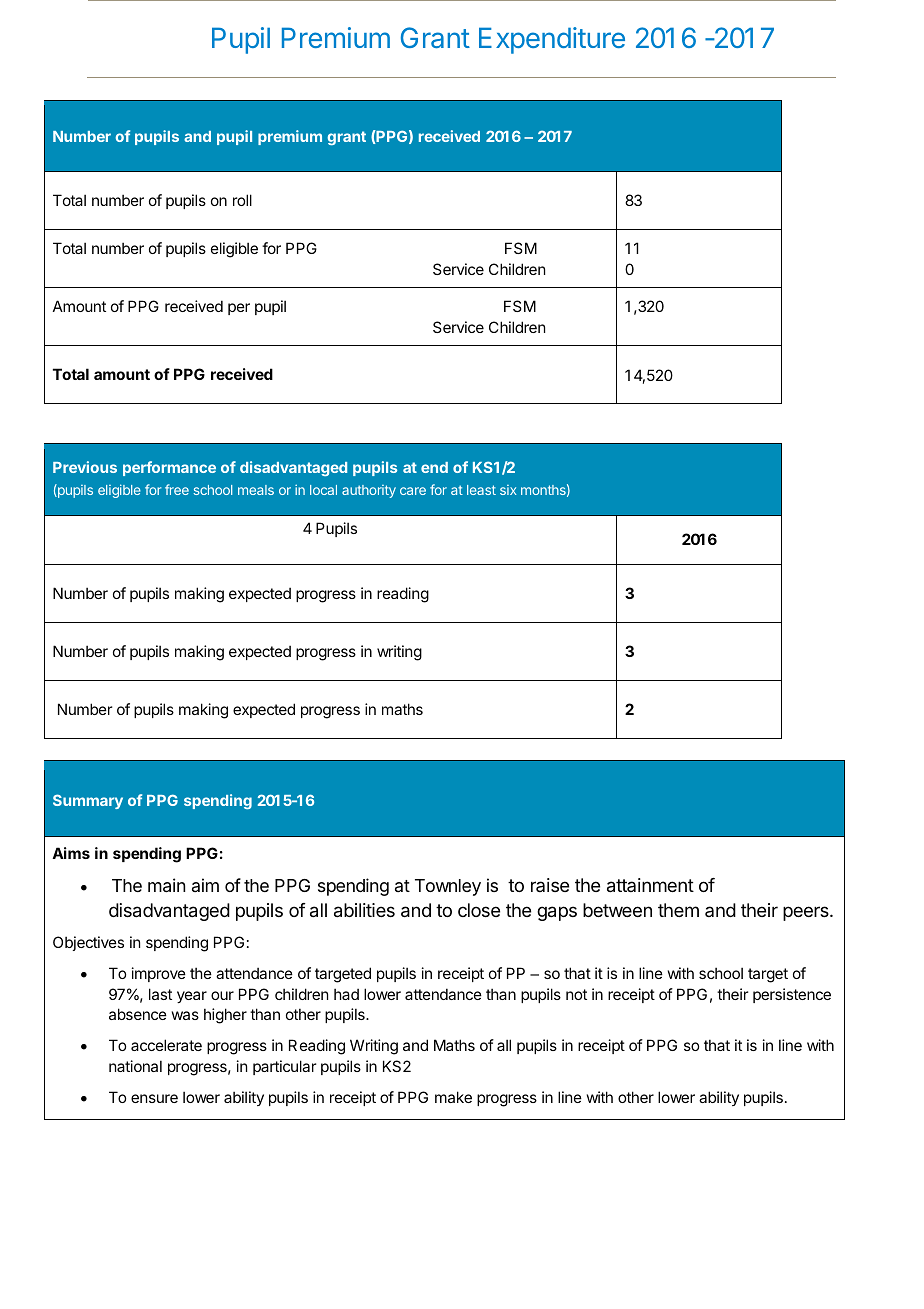 The height and width of the document is (1309, 924). I want to click on least, so click(481, 490).
